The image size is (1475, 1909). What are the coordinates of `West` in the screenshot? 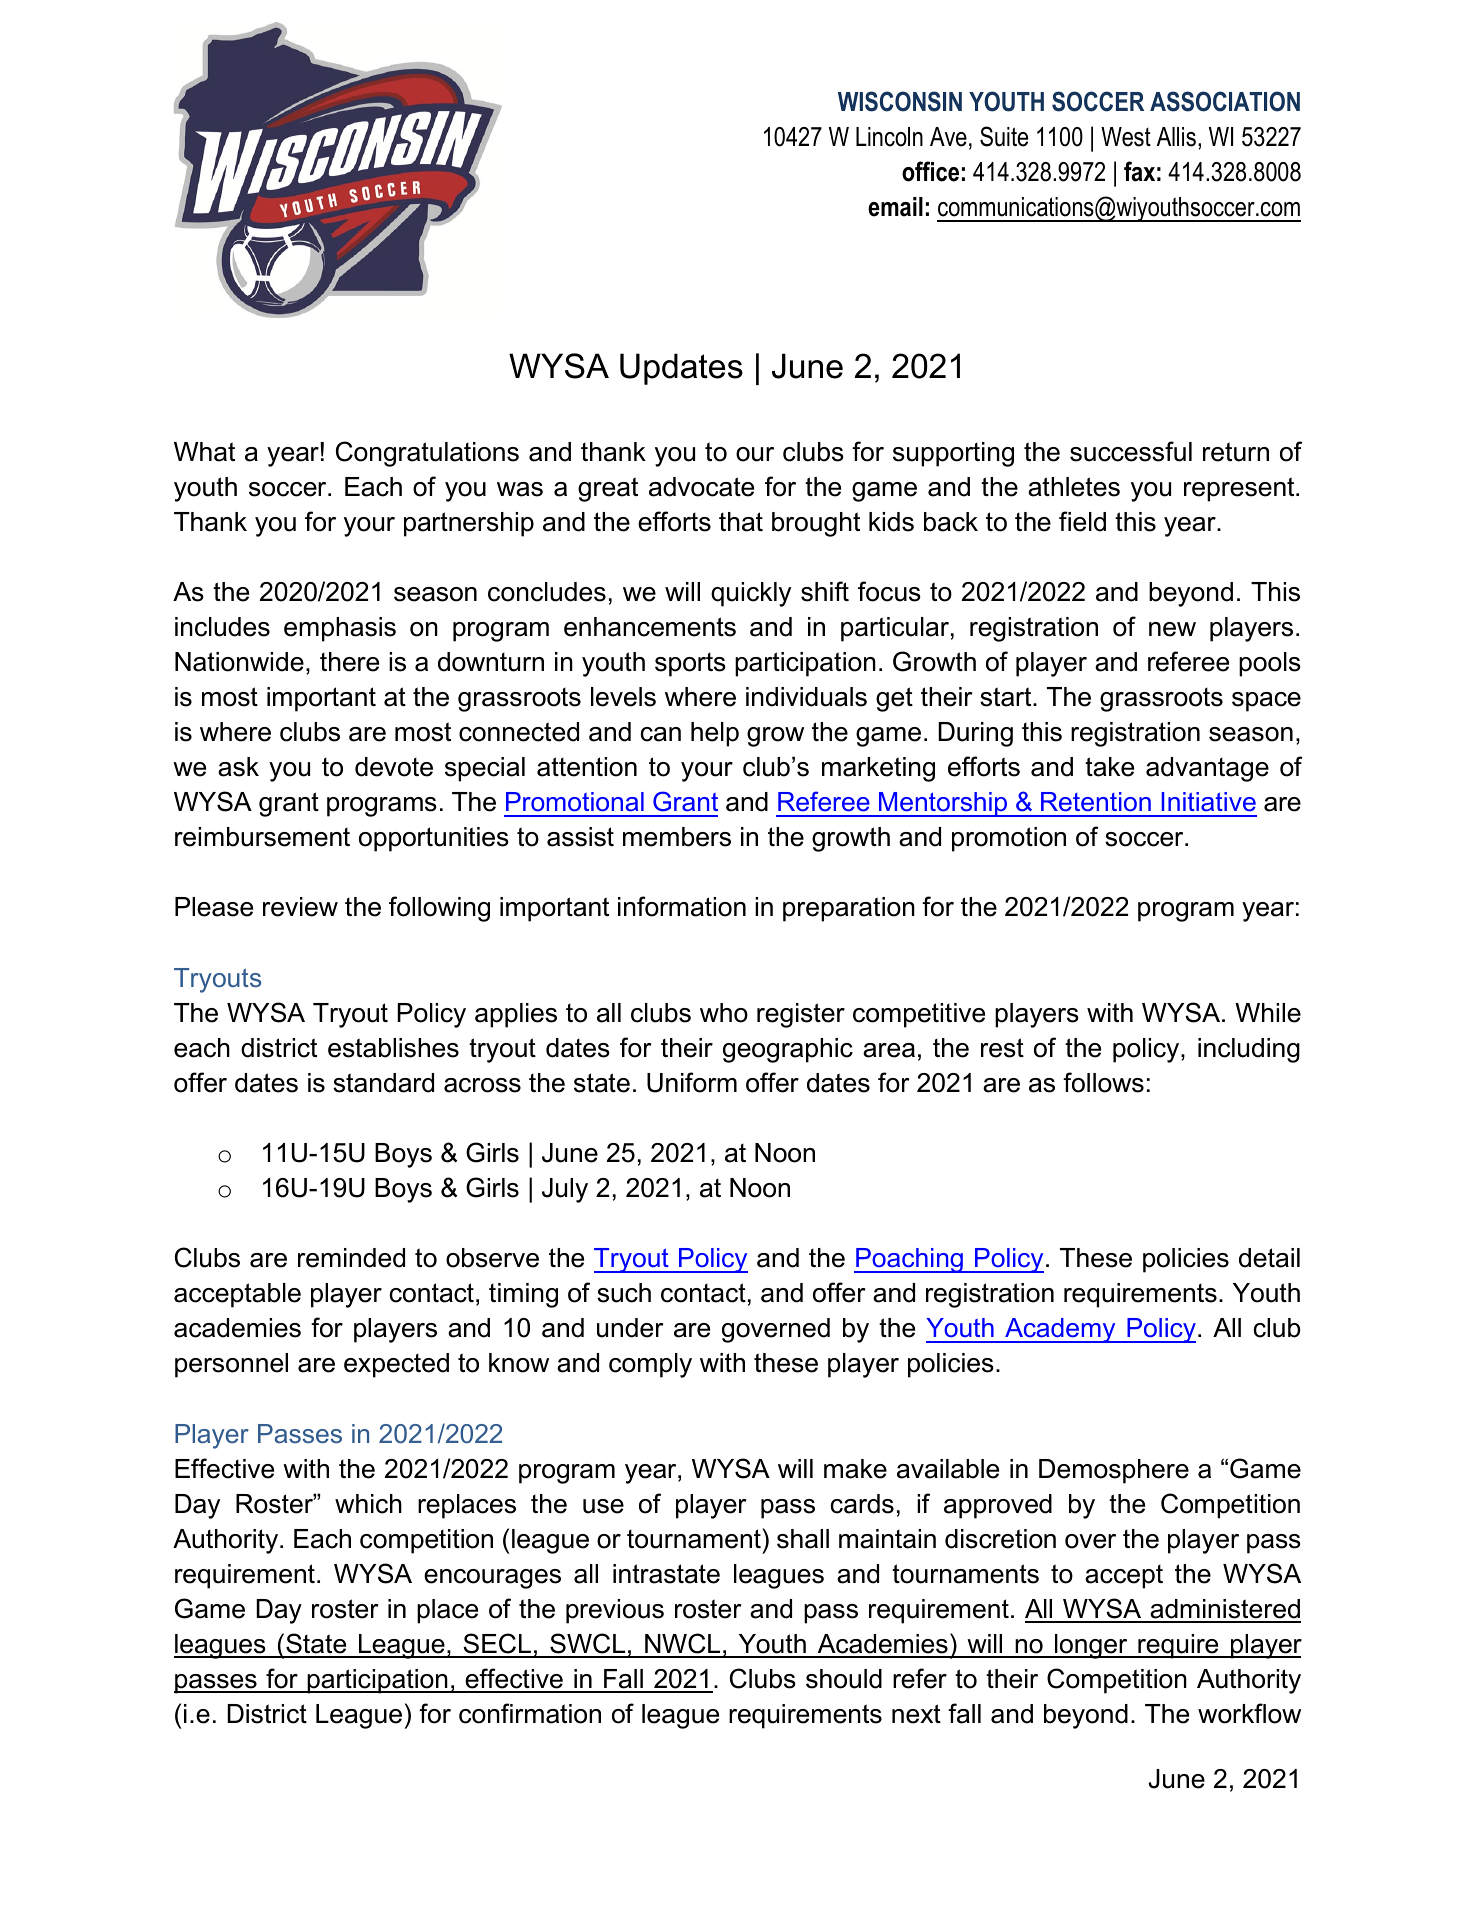 It's located at (1126, 137).
